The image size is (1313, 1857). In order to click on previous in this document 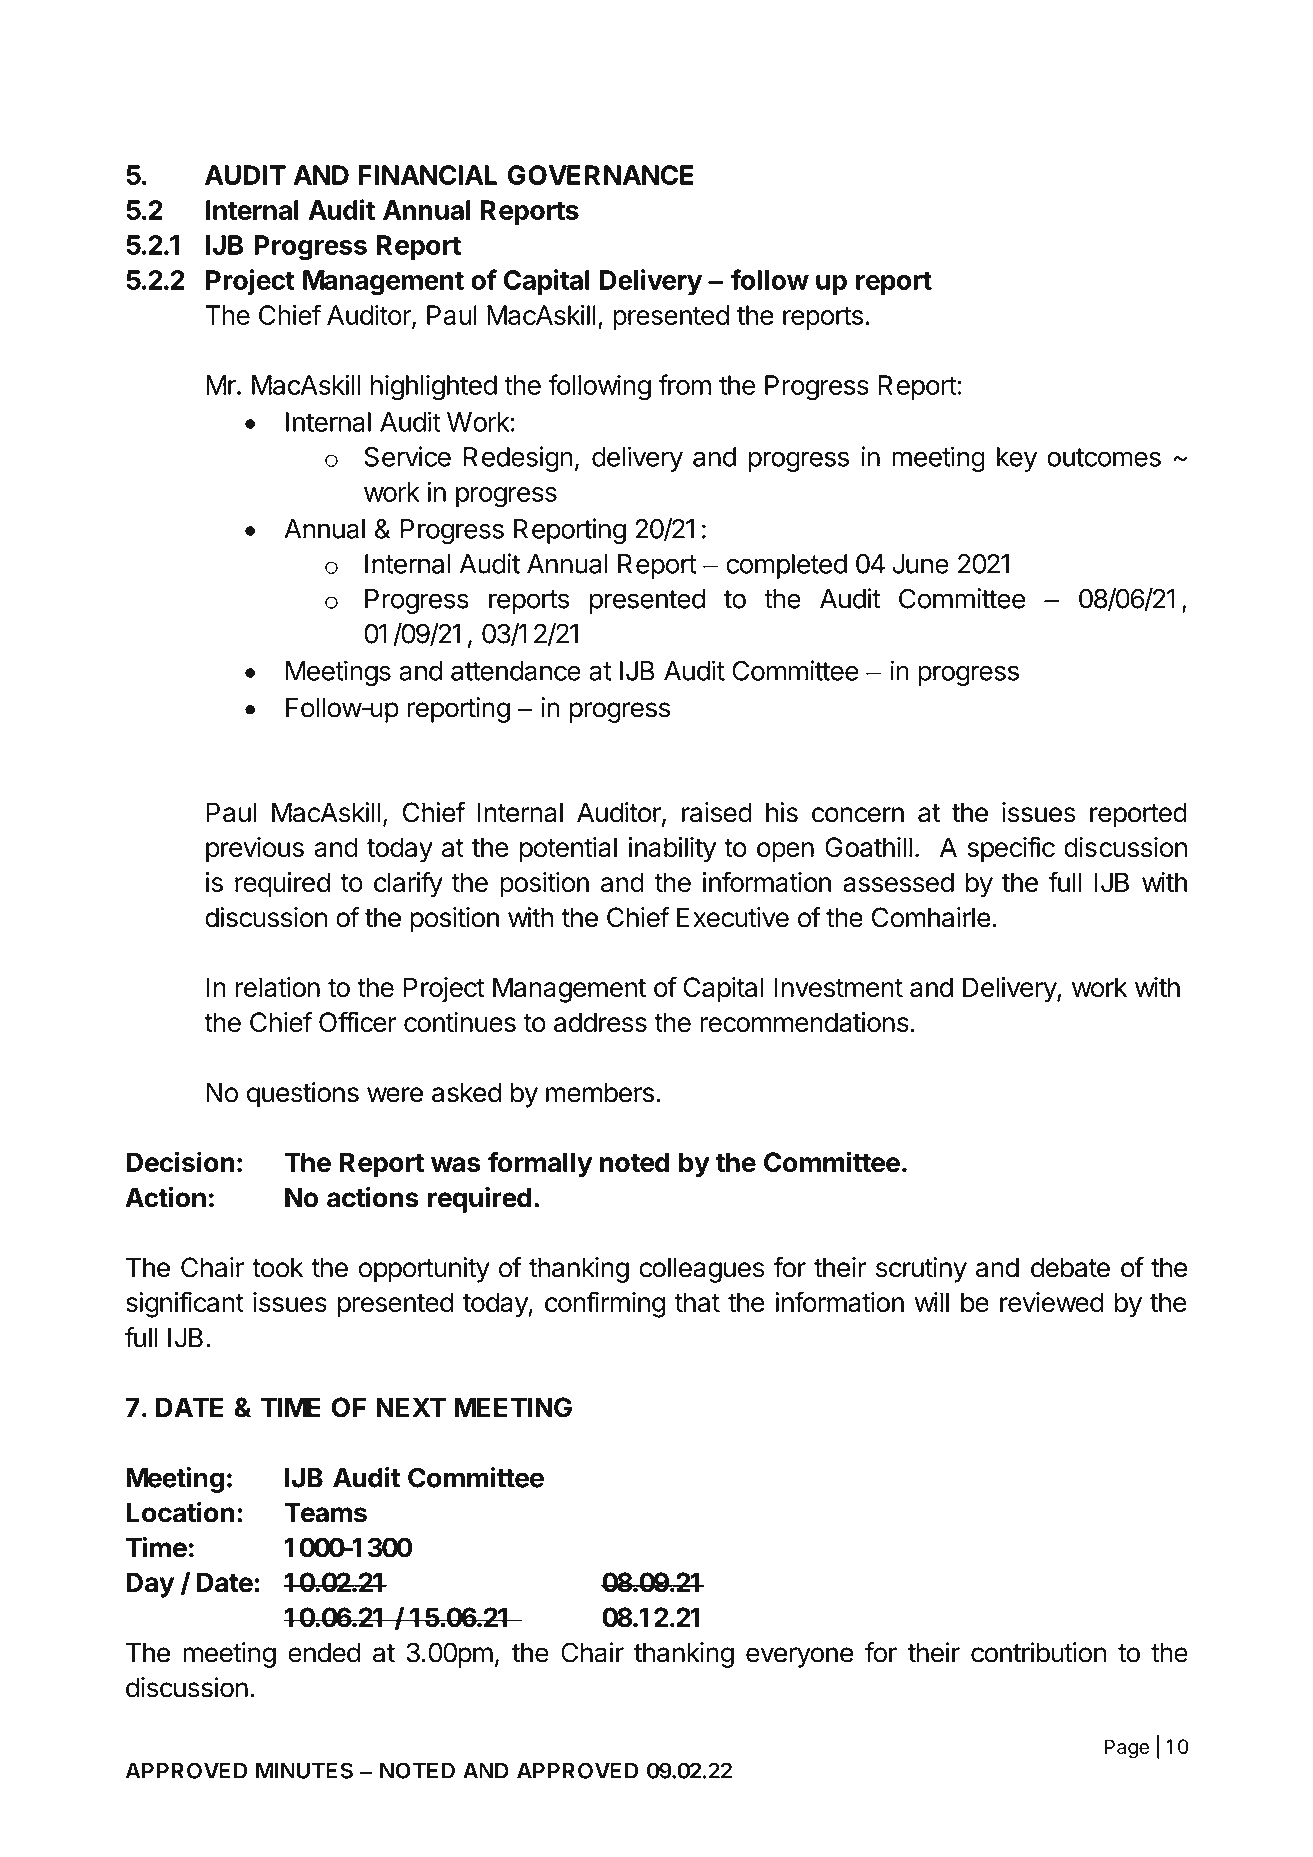, I will do `click(255, 850)`.
